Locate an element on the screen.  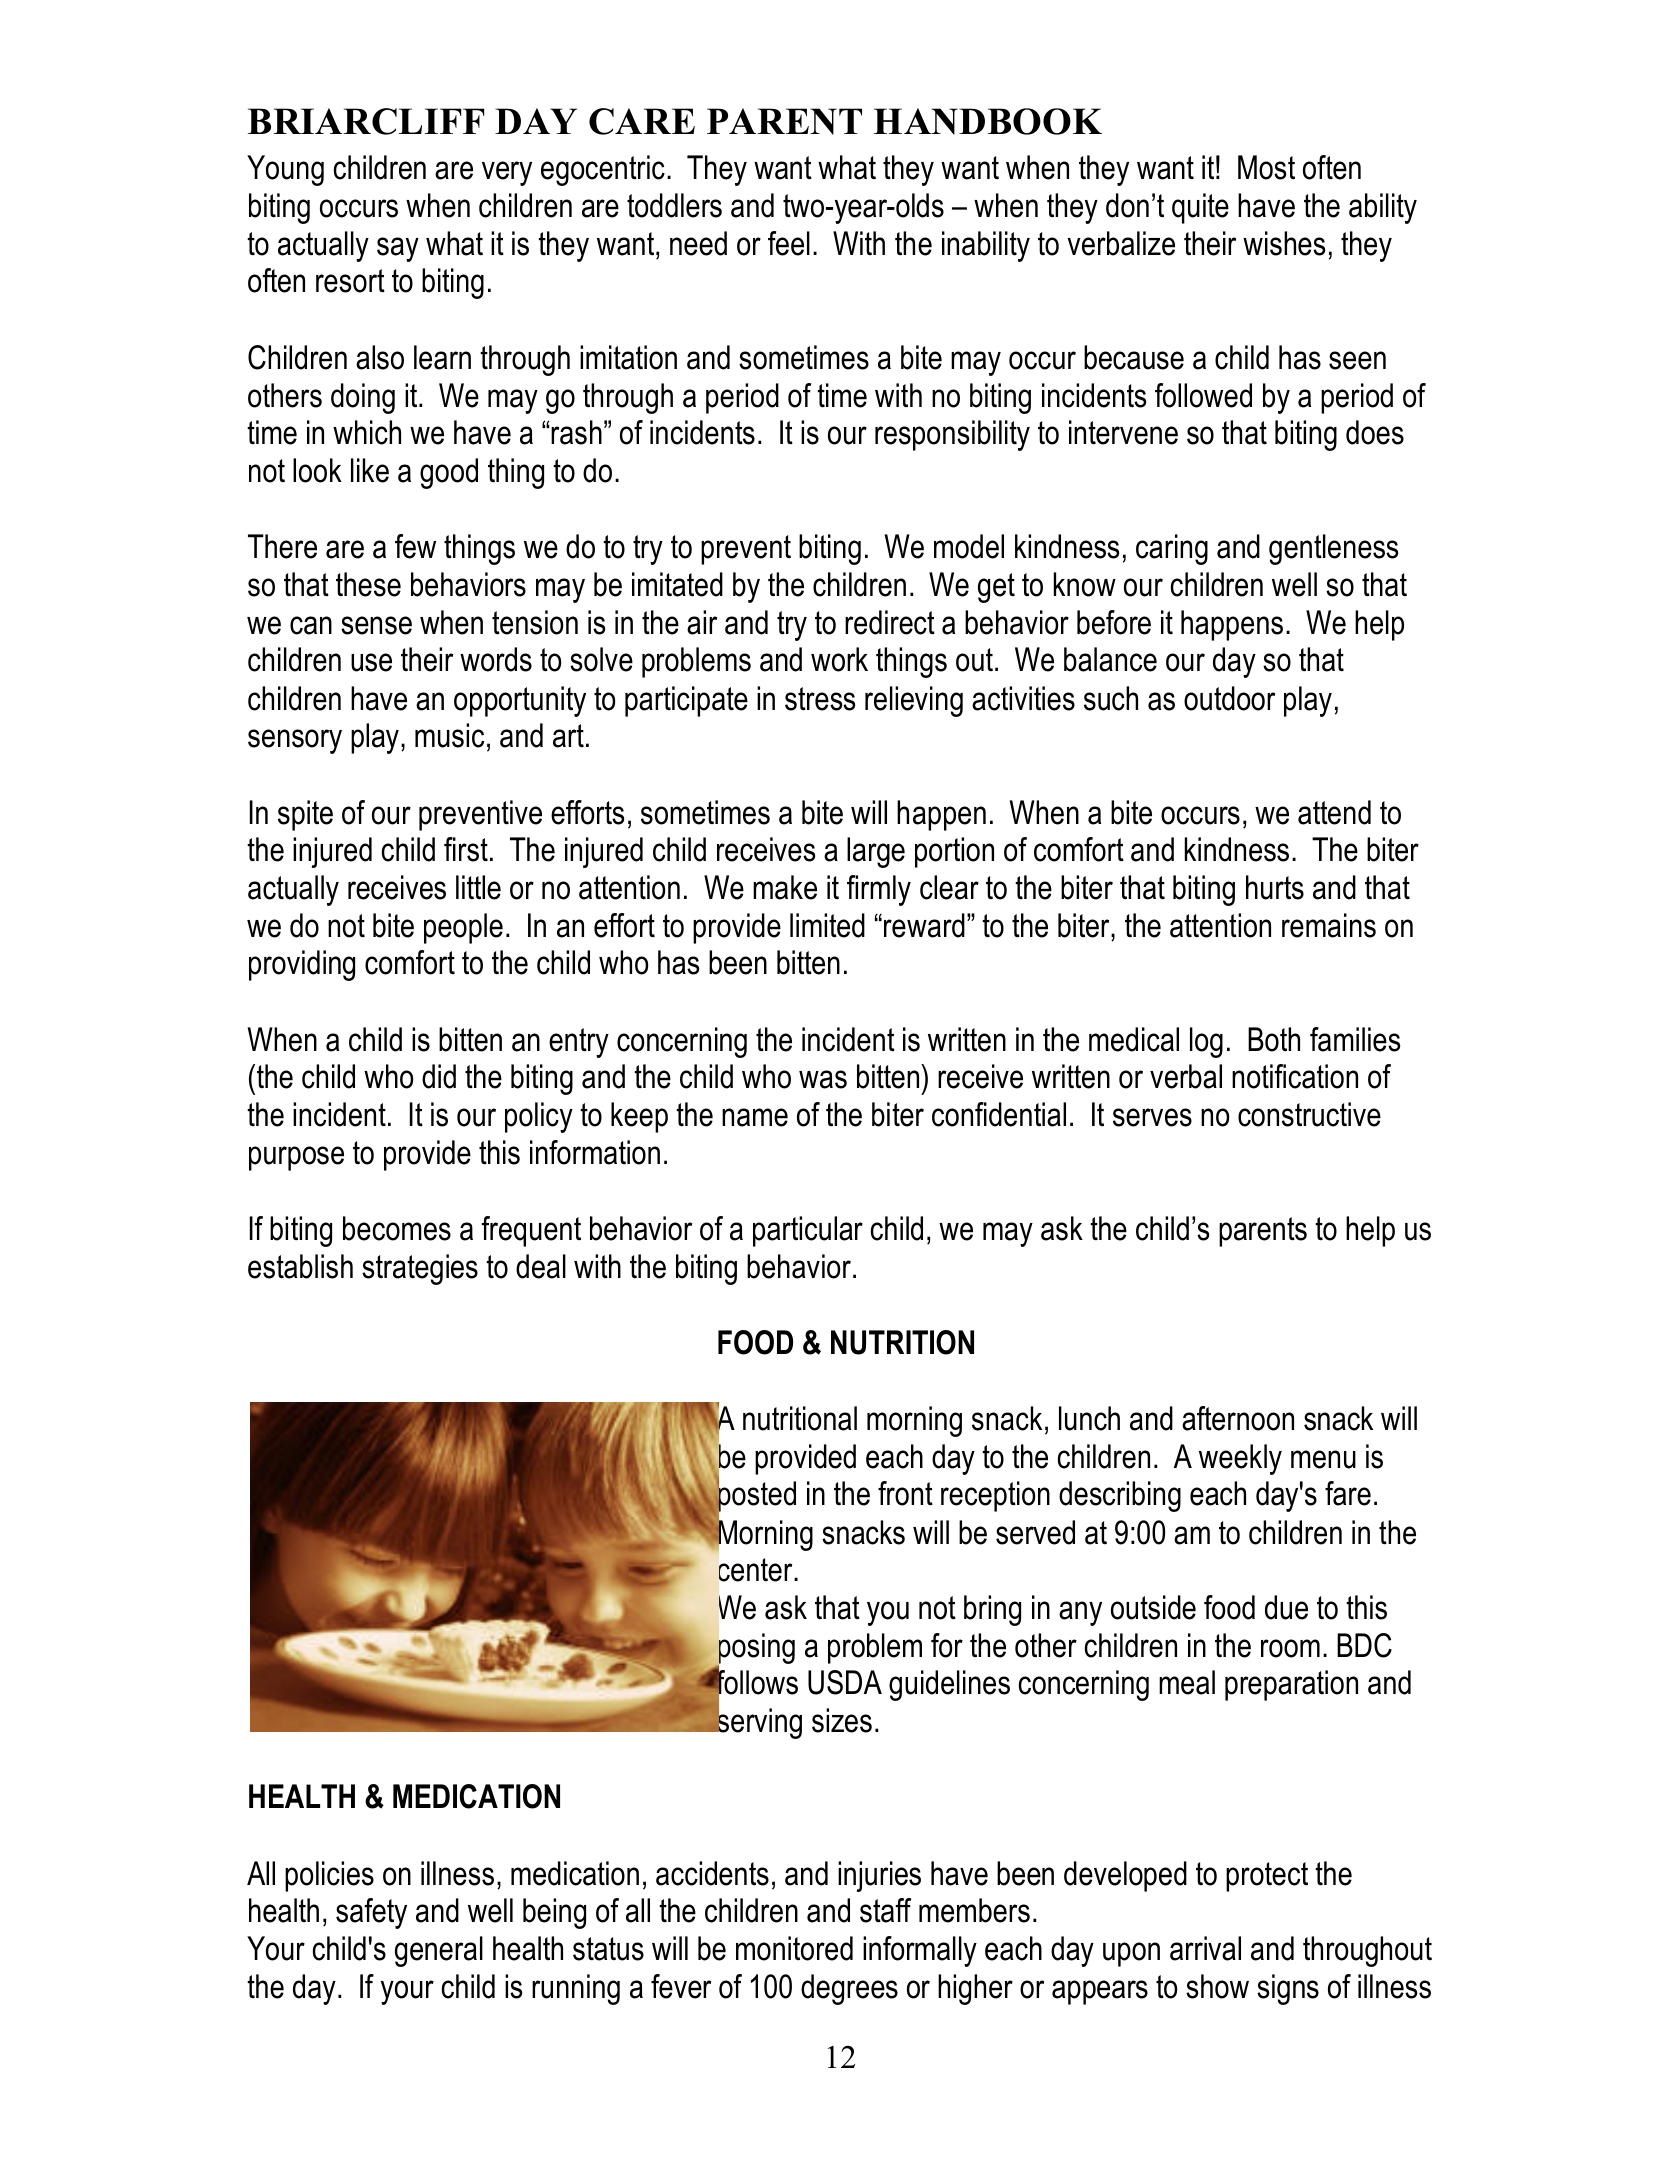
feel is located at coordinates (789, 243).
